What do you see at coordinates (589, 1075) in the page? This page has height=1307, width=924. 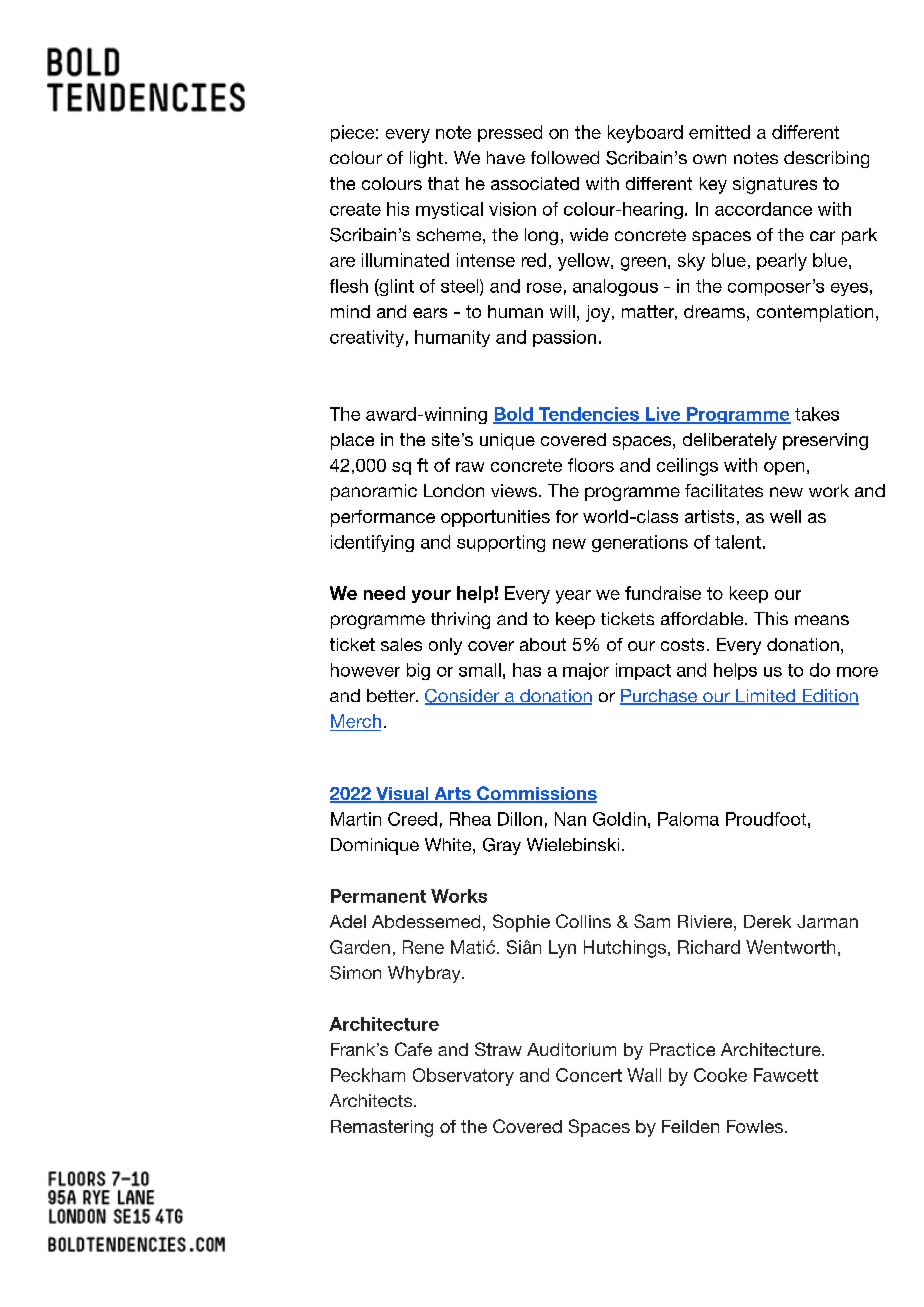 I see `Concert` at bounding box center [589, 1075].
